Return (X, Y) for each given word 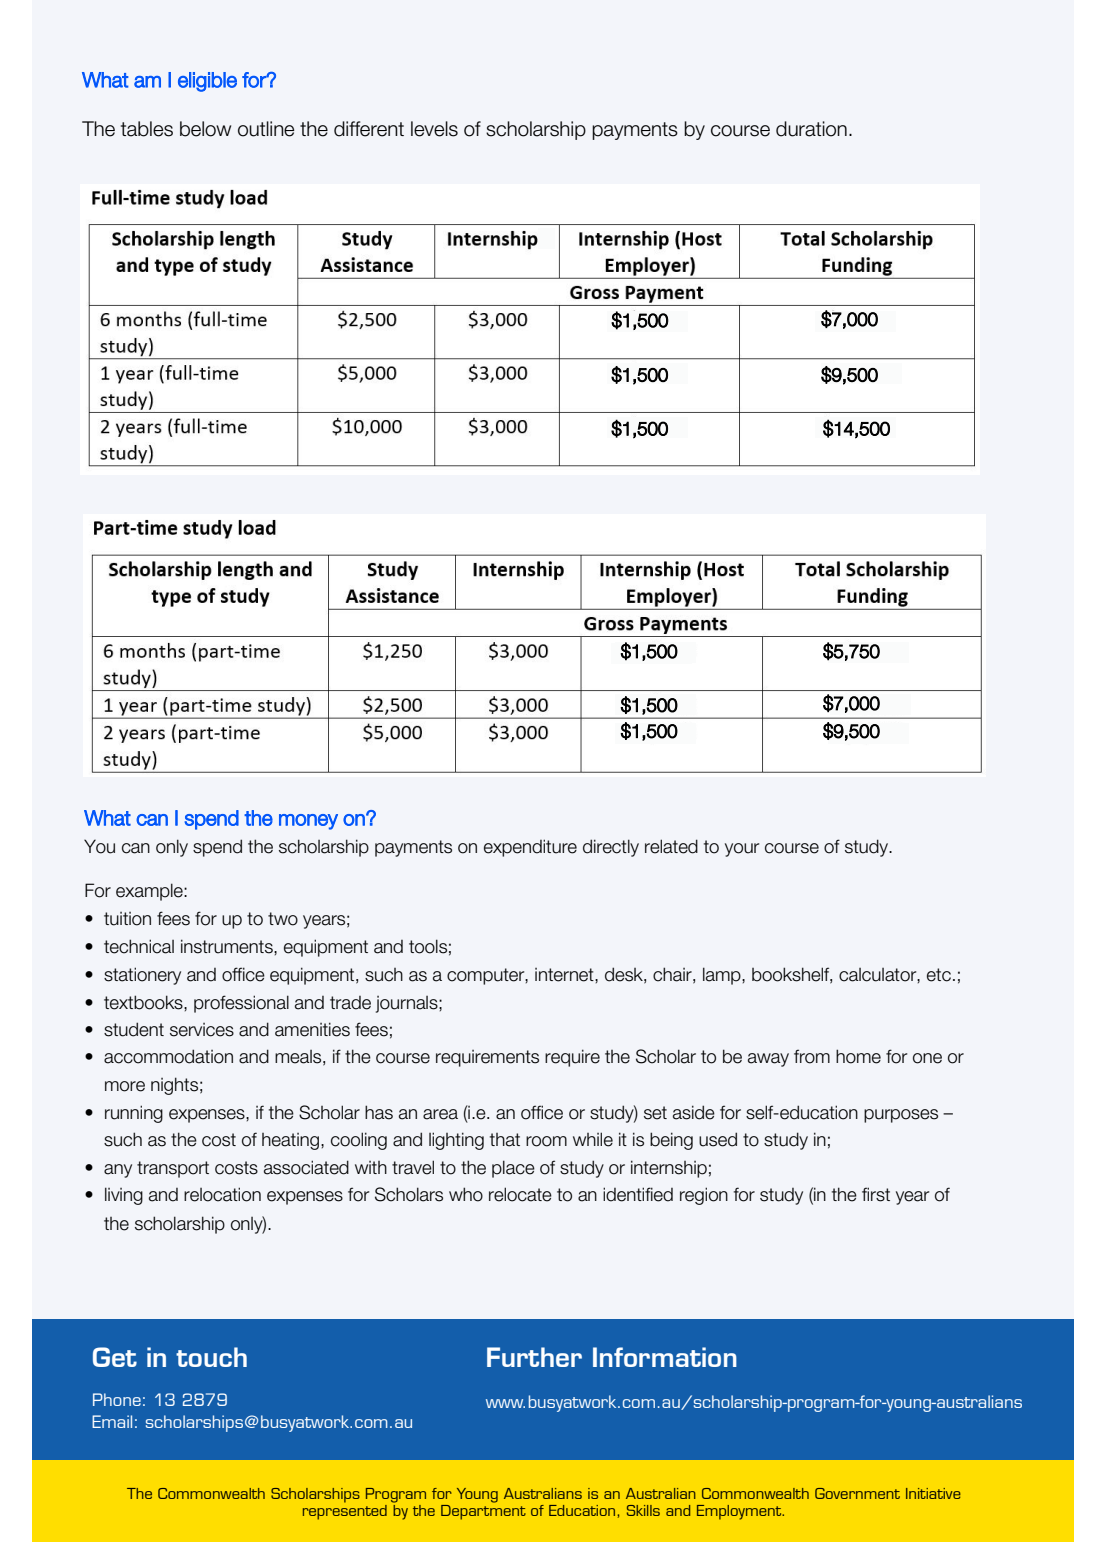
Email (112, 1421)
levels (434, 129)
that (505, 1140)
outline (266, 129)
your (742, 850)
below (205, 129)
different (369, 129)
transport (173, 1169)
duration (811, 129)
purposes (901, 1116)
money (308, 822)
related (671, 846)
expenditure (530, 848)
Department (483, 1512)
